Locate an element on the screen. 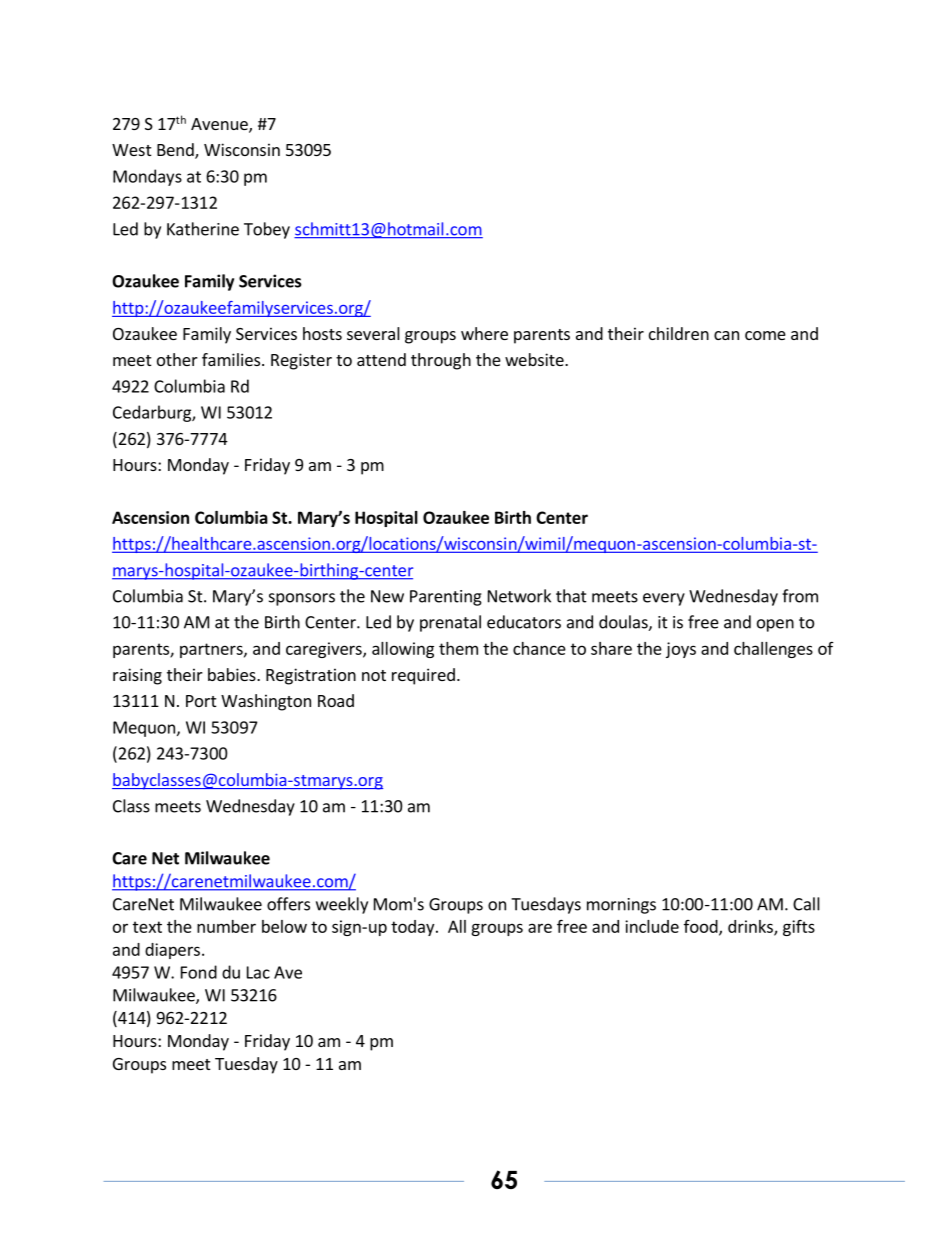 The image size is (952, 1233). today is located at coordinates (414, 928).
